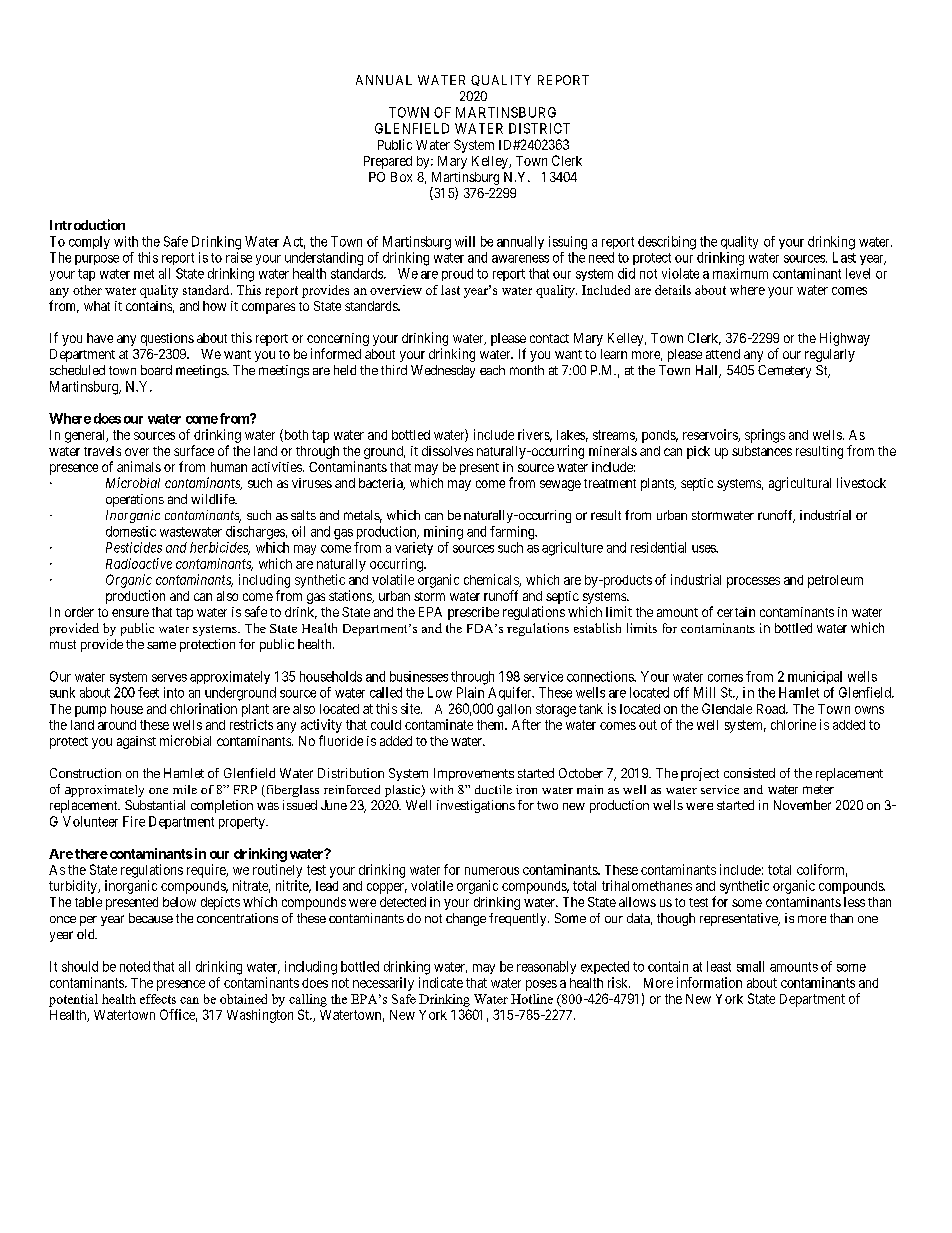  Describe the element at coordinates (447, 451) in the screenshot. I see `dissolves` at that location.
